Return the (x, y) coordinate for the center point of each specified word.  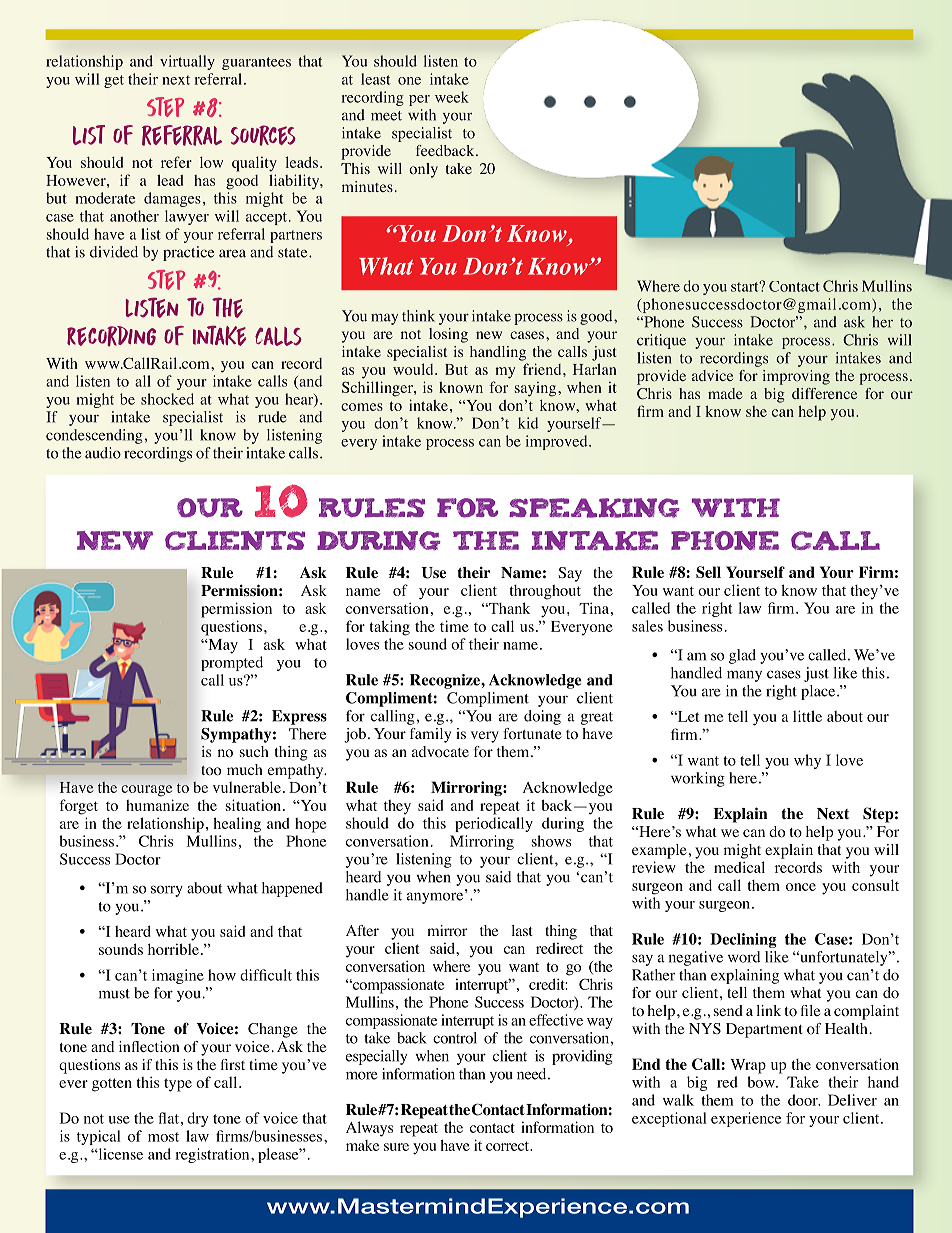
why (807, 761)
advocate (440, 752)
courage (146, 790)
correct (509, 1146)
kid (528, 423)
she (756, 411)
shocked (167, 399)
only (423, 170)
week (452, 97)
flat (168, 1118)
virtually (187, 62)
